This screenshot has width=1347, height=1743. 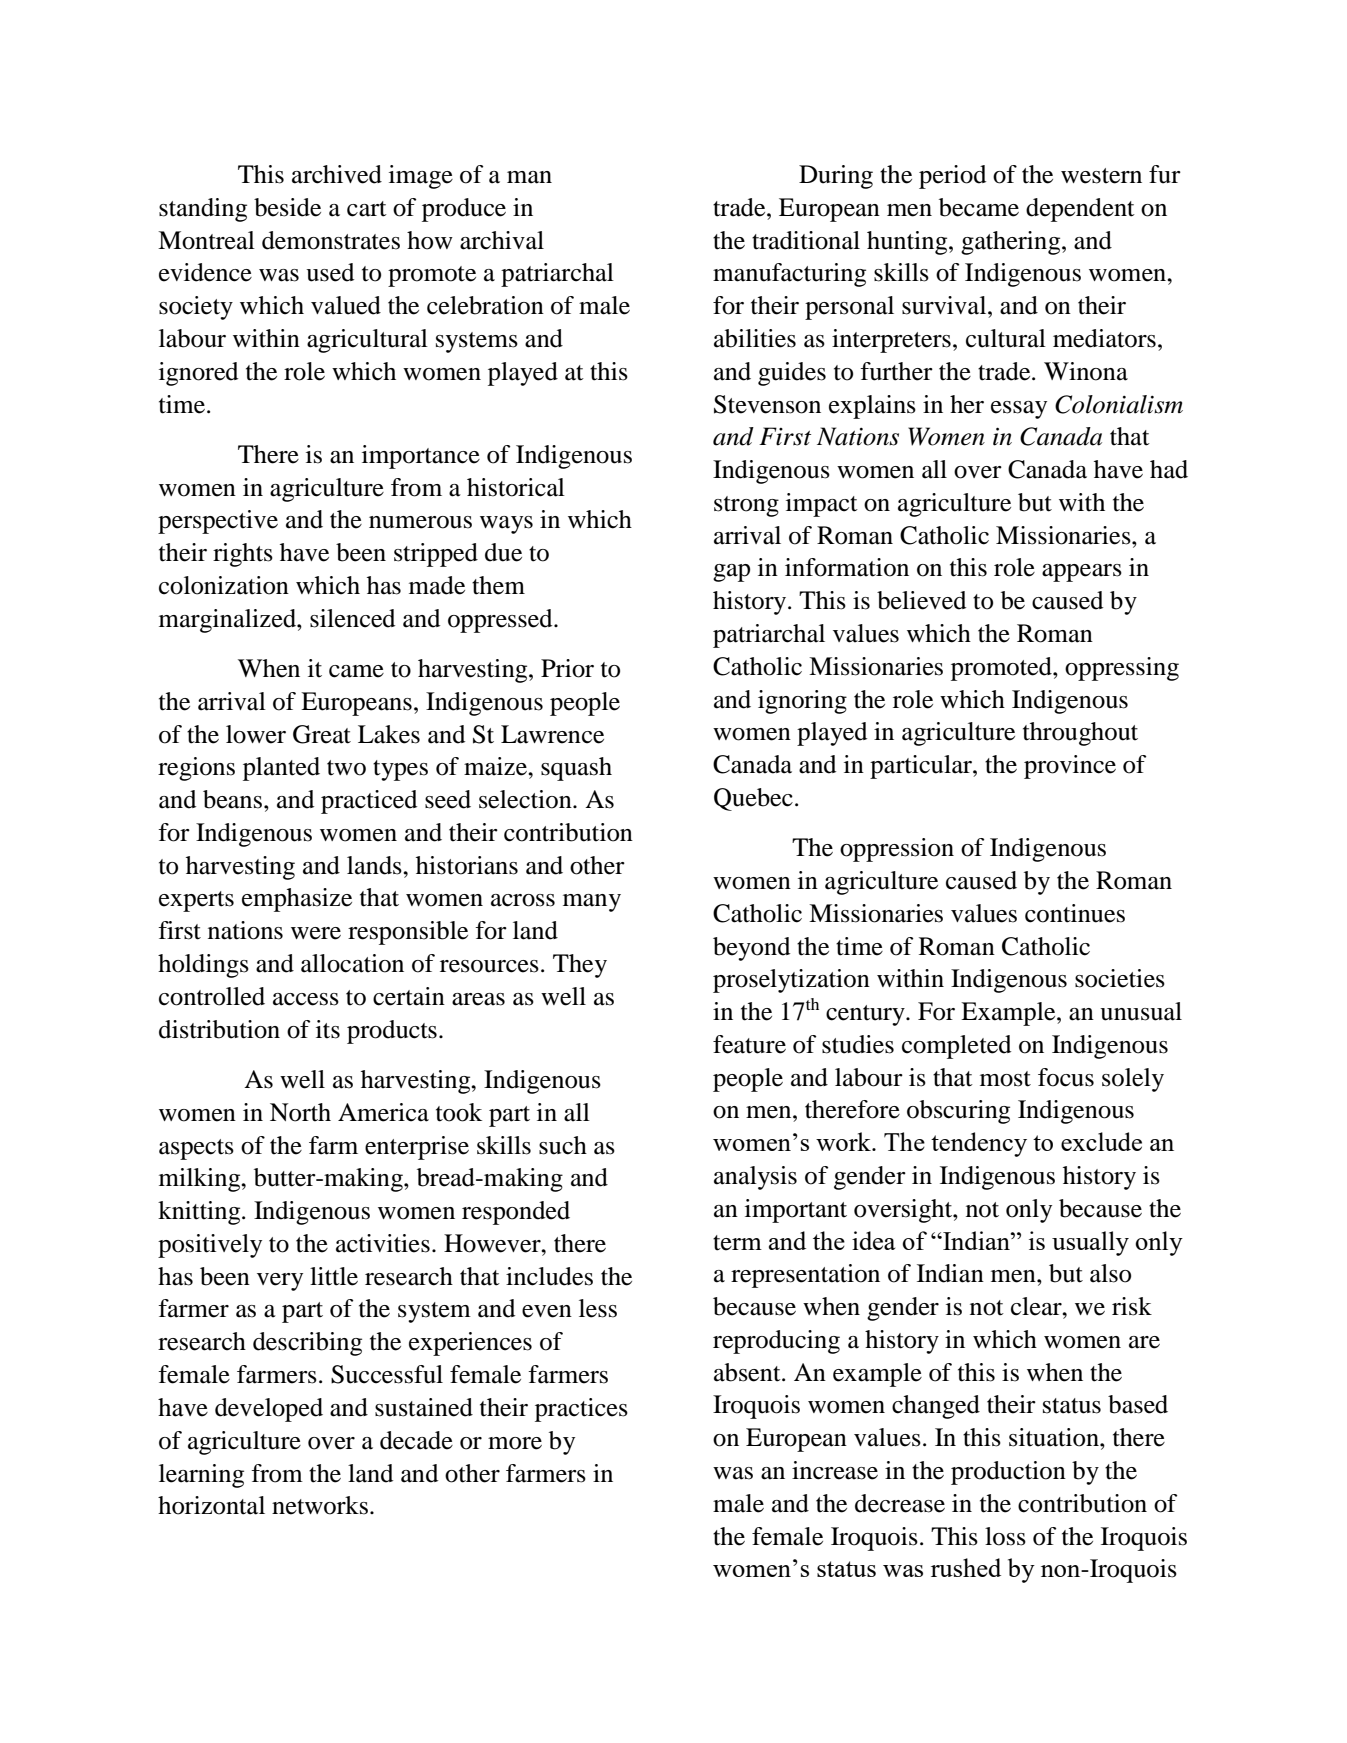 I want to click on many, so click(x=592, y=903).
